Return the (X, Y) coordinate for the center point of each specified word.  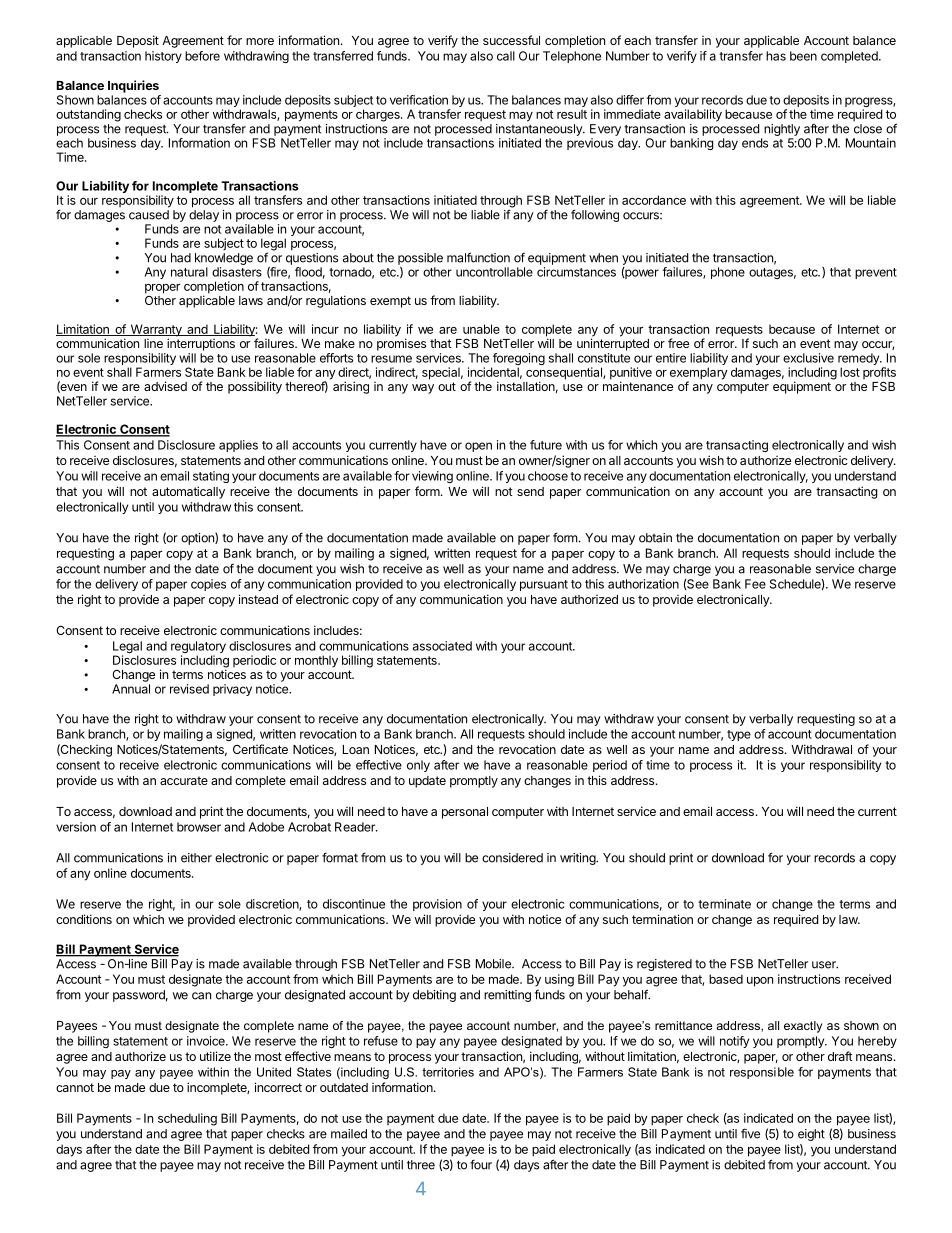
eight (811, 1135)
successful (511, 40)
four (481, 1164)
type (739, 735)
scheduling (187, 1119)
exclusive (808, 358)
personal (465, 813)
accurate (184, 780)
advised (165, 386)
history (163, 57)
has (776, 56)
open (478, 447)
